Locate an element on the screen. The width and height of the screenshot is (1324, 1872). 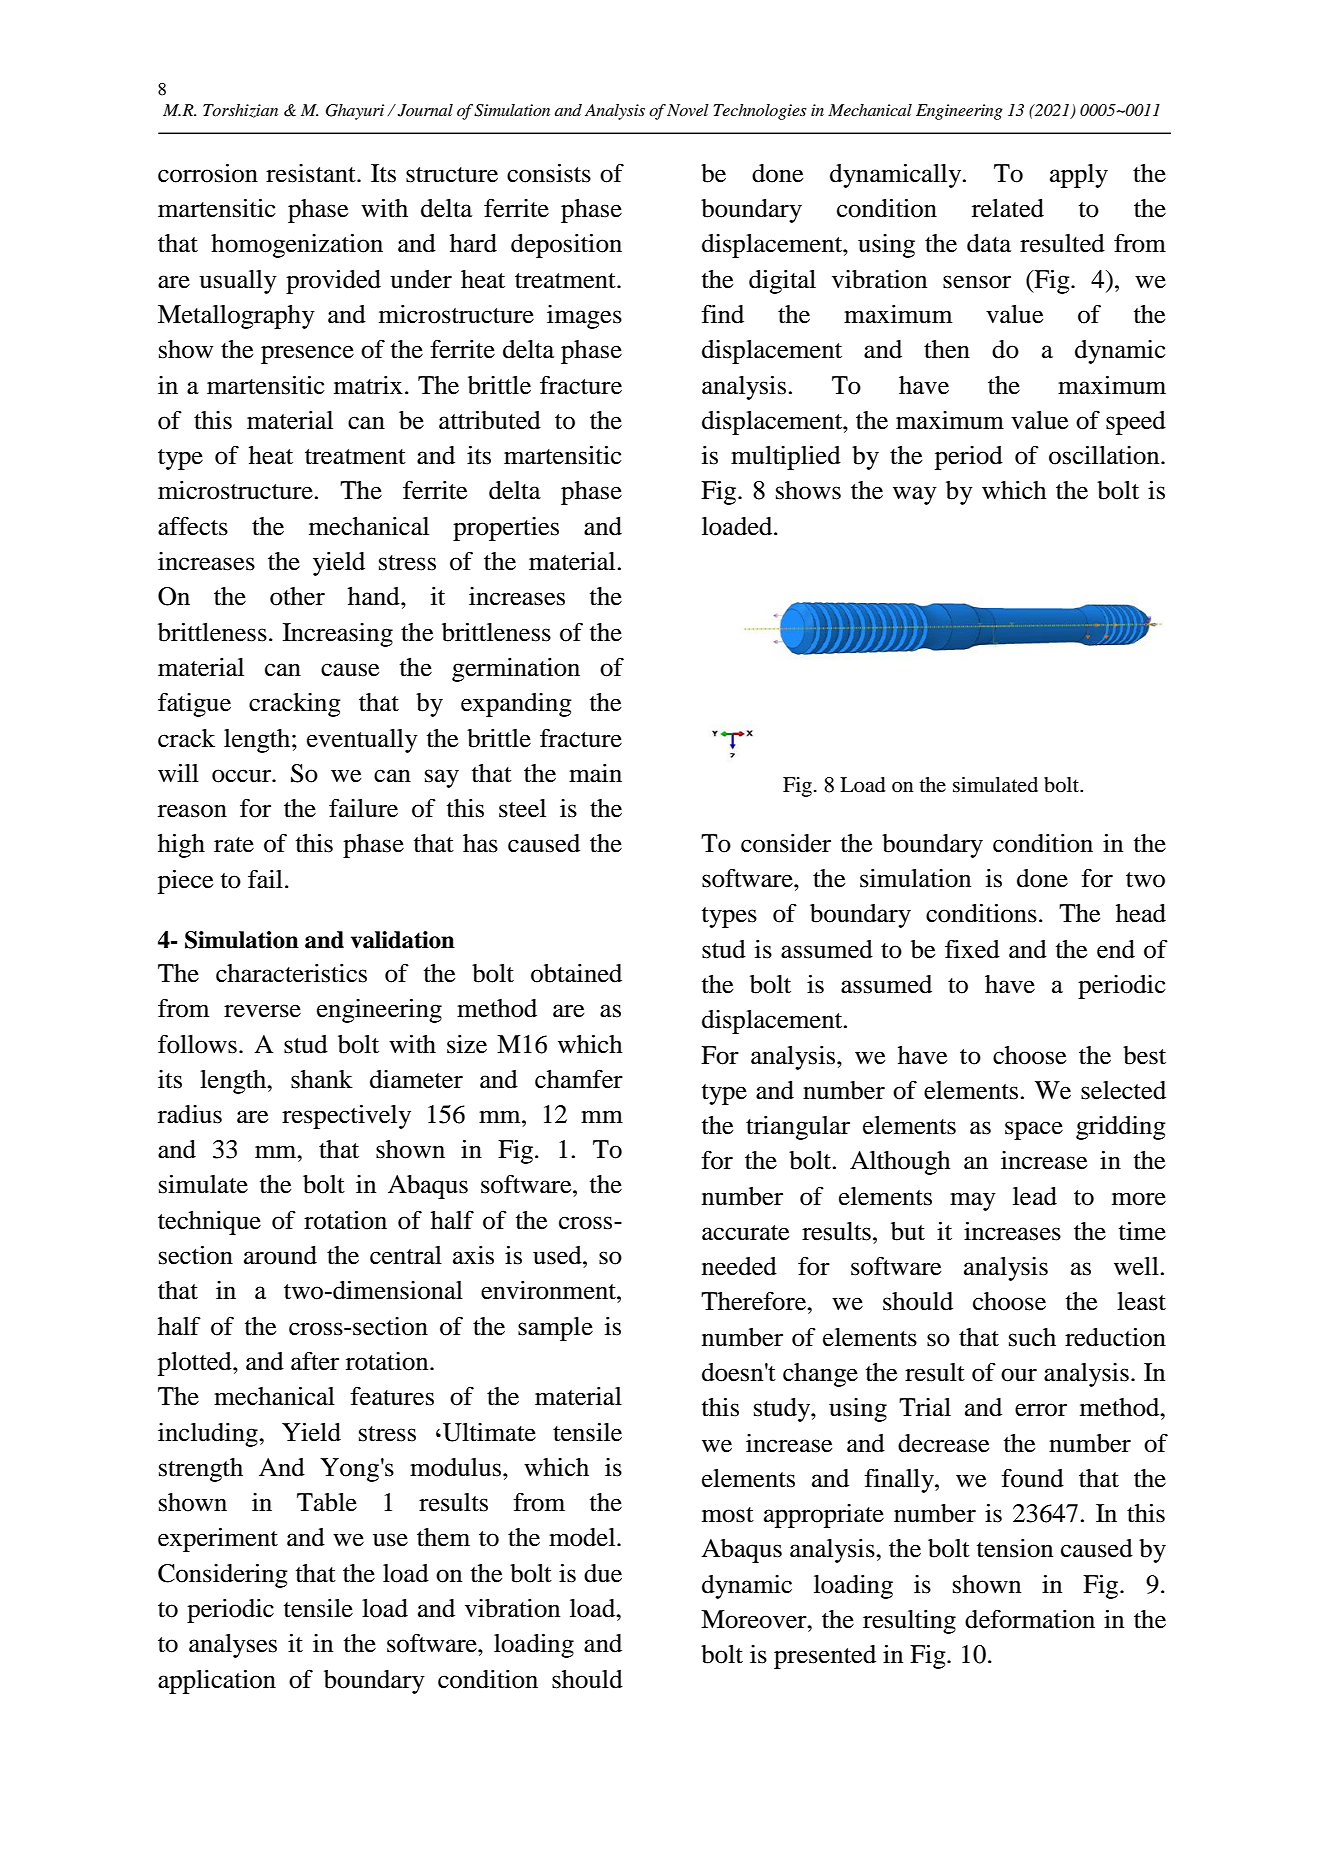
fixed is located at coordinates (972, 949).
